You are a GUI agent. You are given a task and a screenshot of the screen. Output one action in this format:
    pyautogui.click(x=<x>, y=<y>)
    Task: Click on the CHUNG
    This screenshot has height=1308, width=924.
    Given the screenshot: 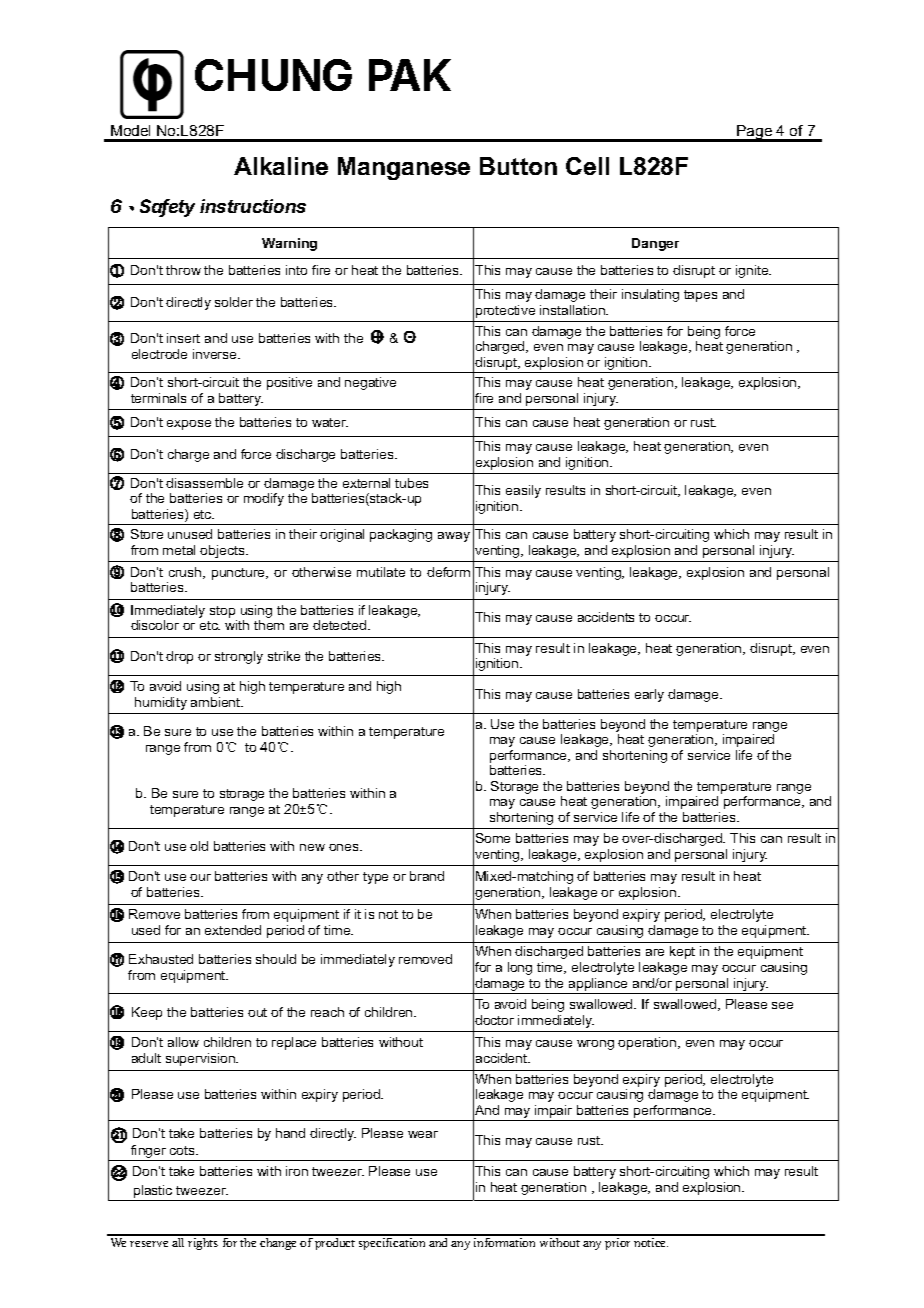 What is the action you would take?
    pyautogui.click(x=273, y=75)
